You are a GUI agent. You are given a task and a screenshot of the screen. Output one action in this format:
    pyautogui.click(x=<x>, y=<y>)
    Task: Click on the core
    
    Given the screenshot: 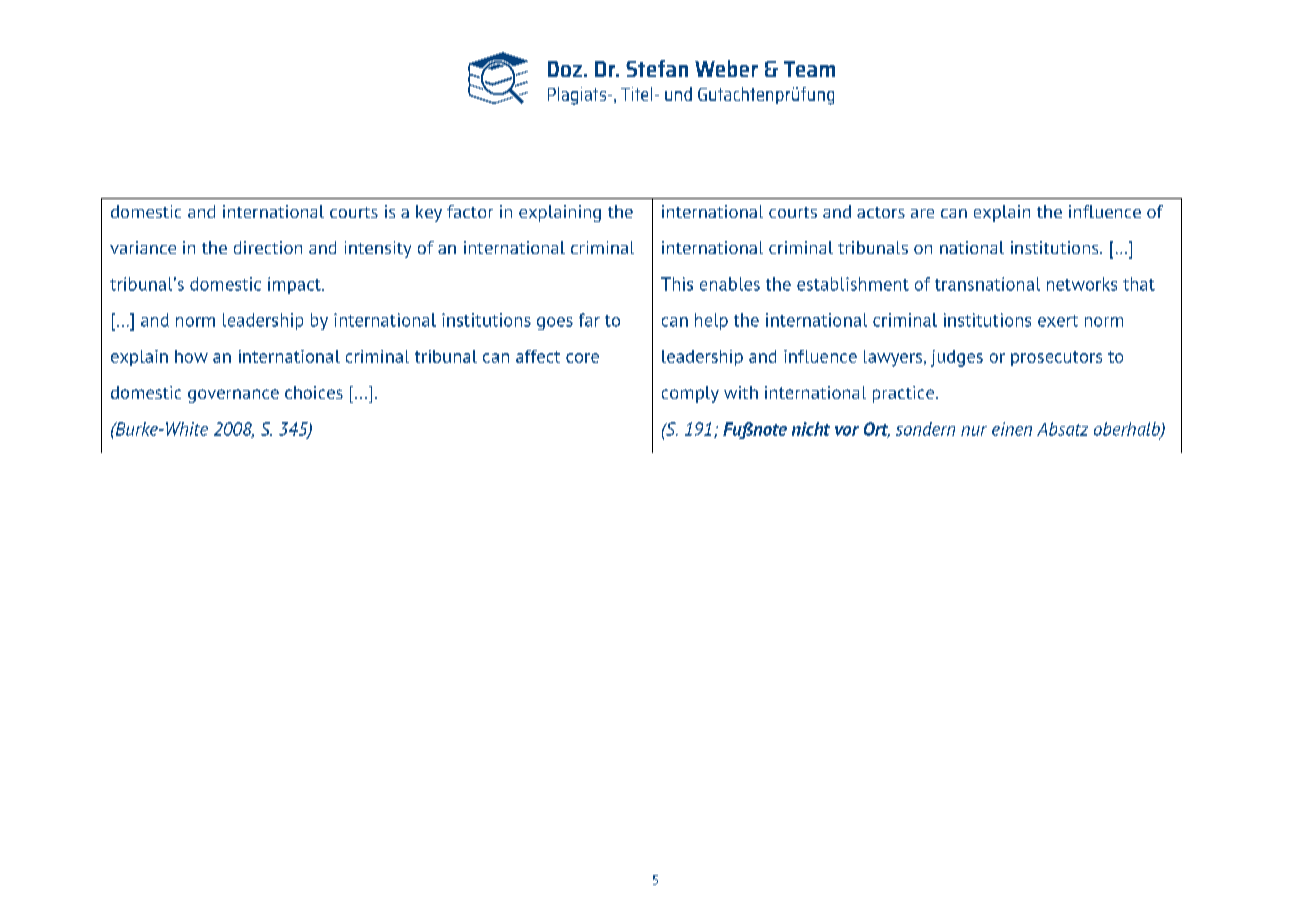 What is the action you would take?
    pyautogui.click(x=582, y=358)
